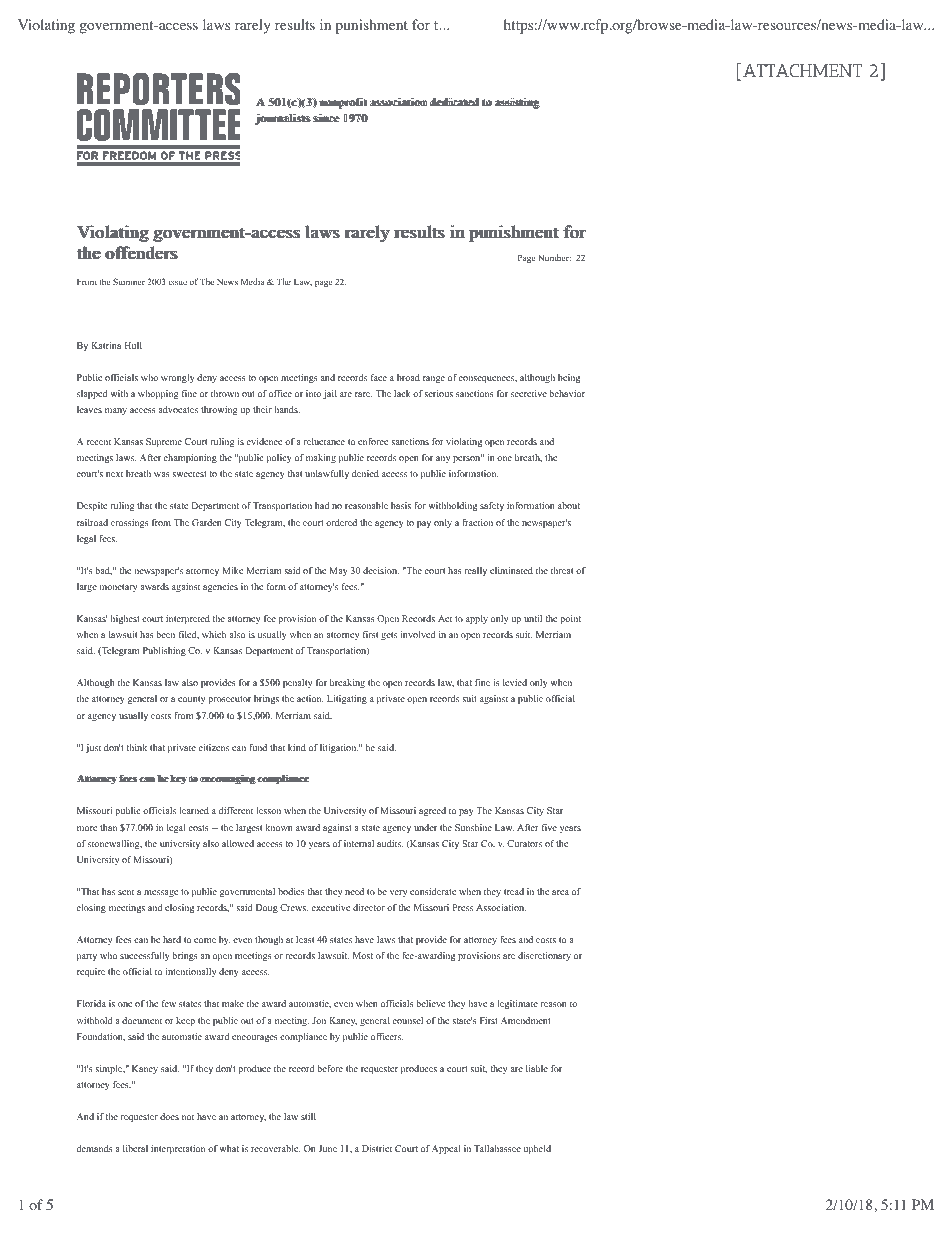 The image size is (952, 1233). Describe the element at coordinates (802, 70) in the page. I see `ATTACHMENT` at that location.
